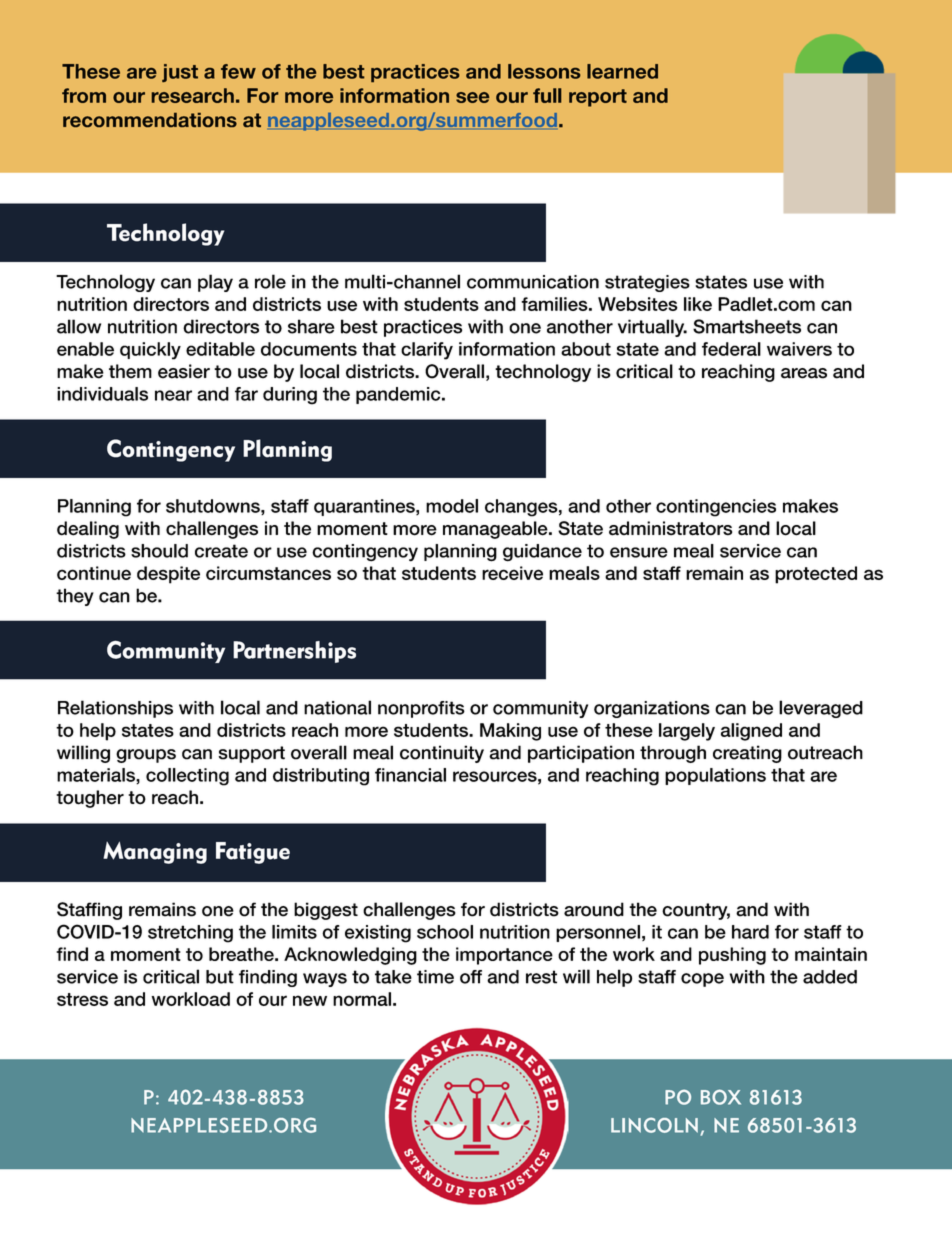 This image has width=952, height=1233. Describe the element at coordinates (146, 756) in the image. I see `groups` at that location.
